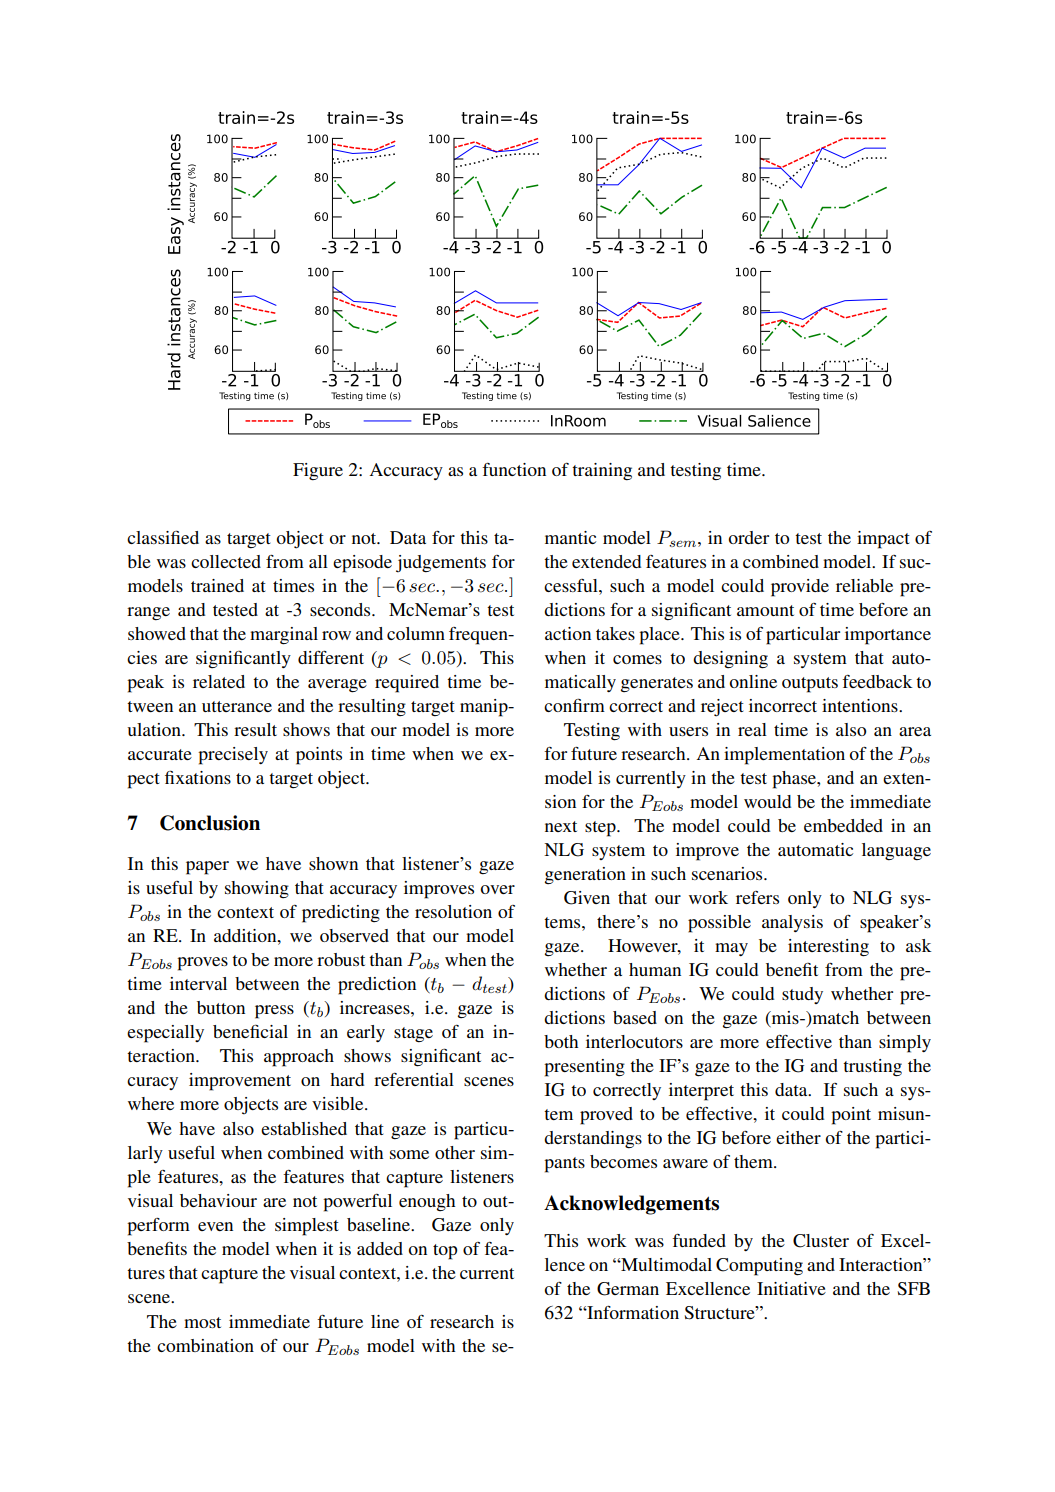 This screenshot has width=1055, height=1492. Describe the element at coordinates (202, 1322) in the screenshot. I see `most` at that location.
